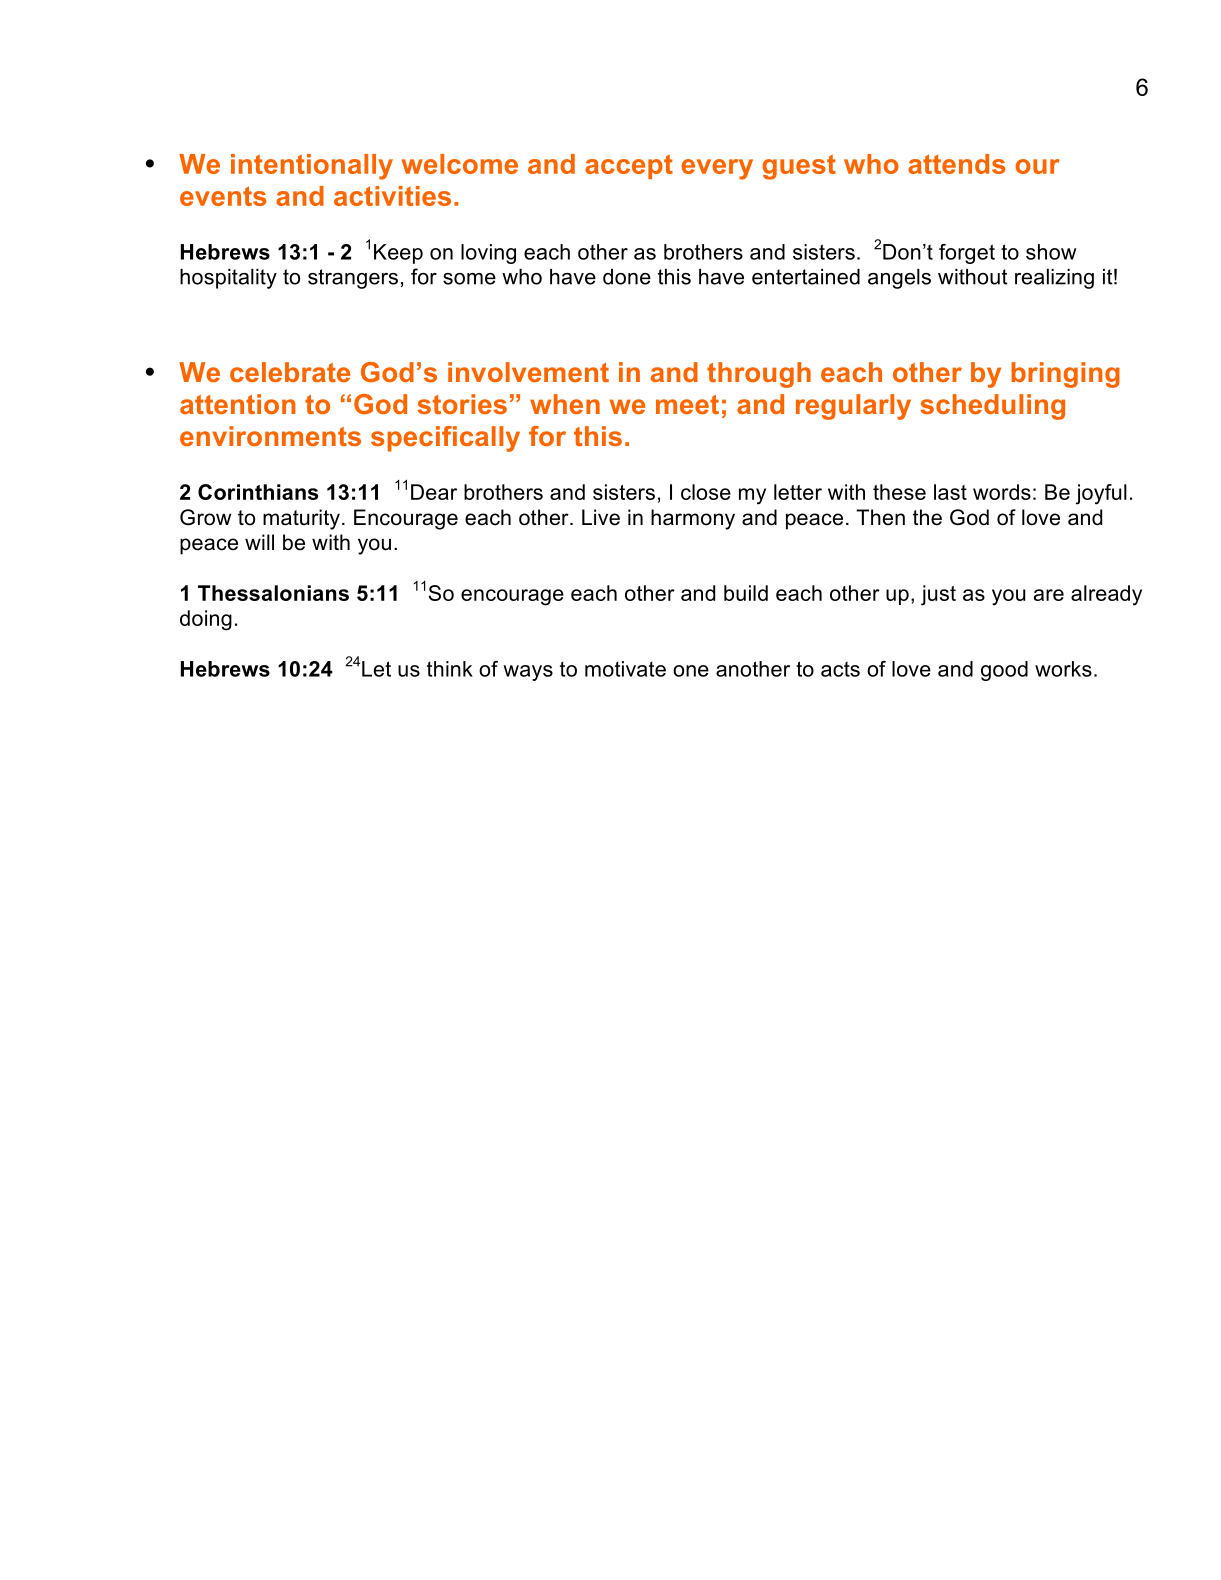 This document has width=1221, height=1580. What do you see at coordinates (312, 167) in the document?
I see `intentionally` at bounding box center [312, 167].
